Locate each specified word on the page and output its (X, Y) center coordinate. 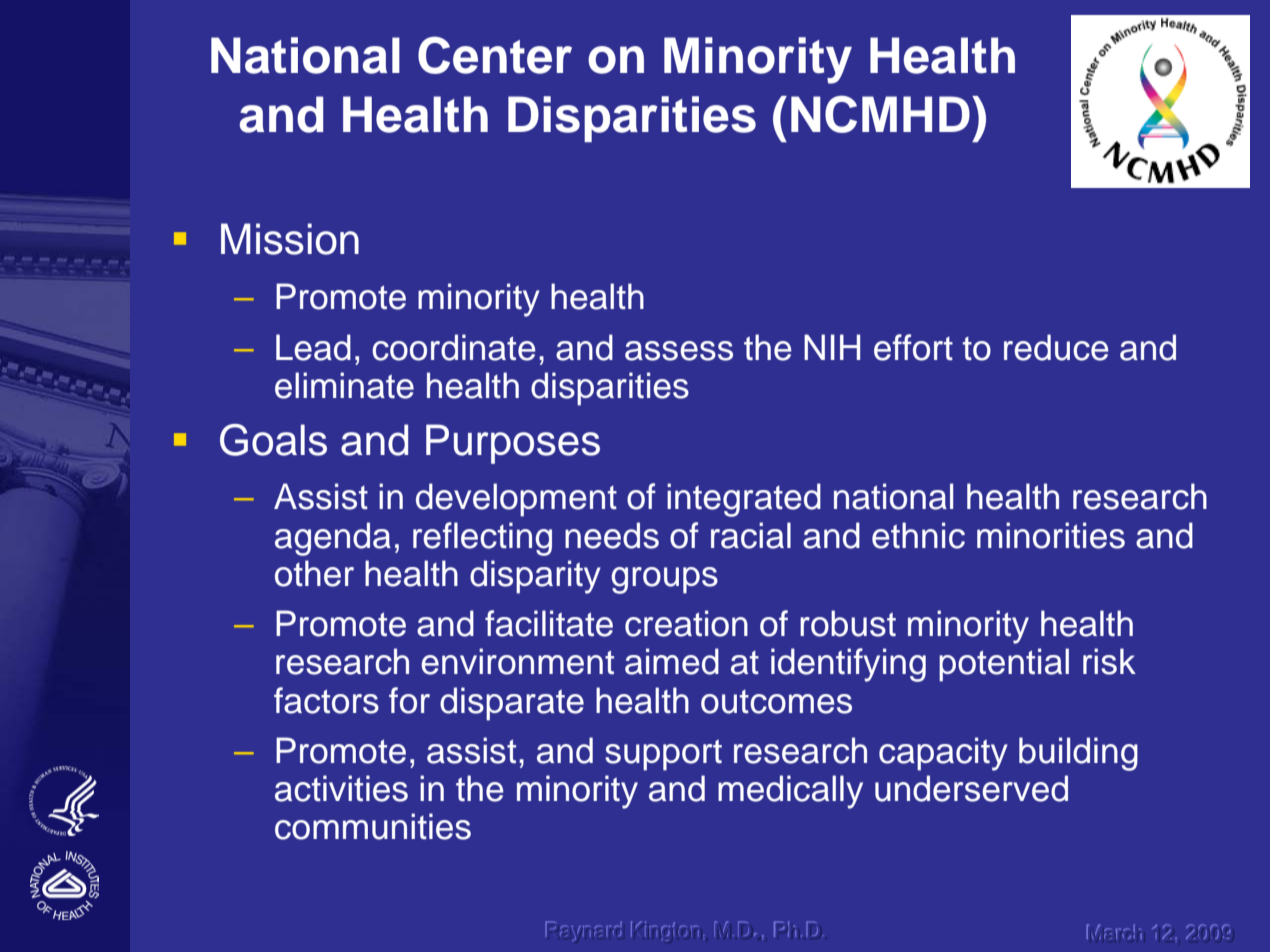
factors (326, 700)
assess (679, 351)
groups (664, 580)
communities (373, 826)
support (663, 755)
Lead (313, 347)
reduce (1056, 347)
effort (913, 347)
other (314, 573)
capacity (943, 754)
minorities (1051, 535)
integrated (744, 500)
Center (495, 55)
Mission (290, 239)
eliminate (344, 385)
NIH (832, 347)
